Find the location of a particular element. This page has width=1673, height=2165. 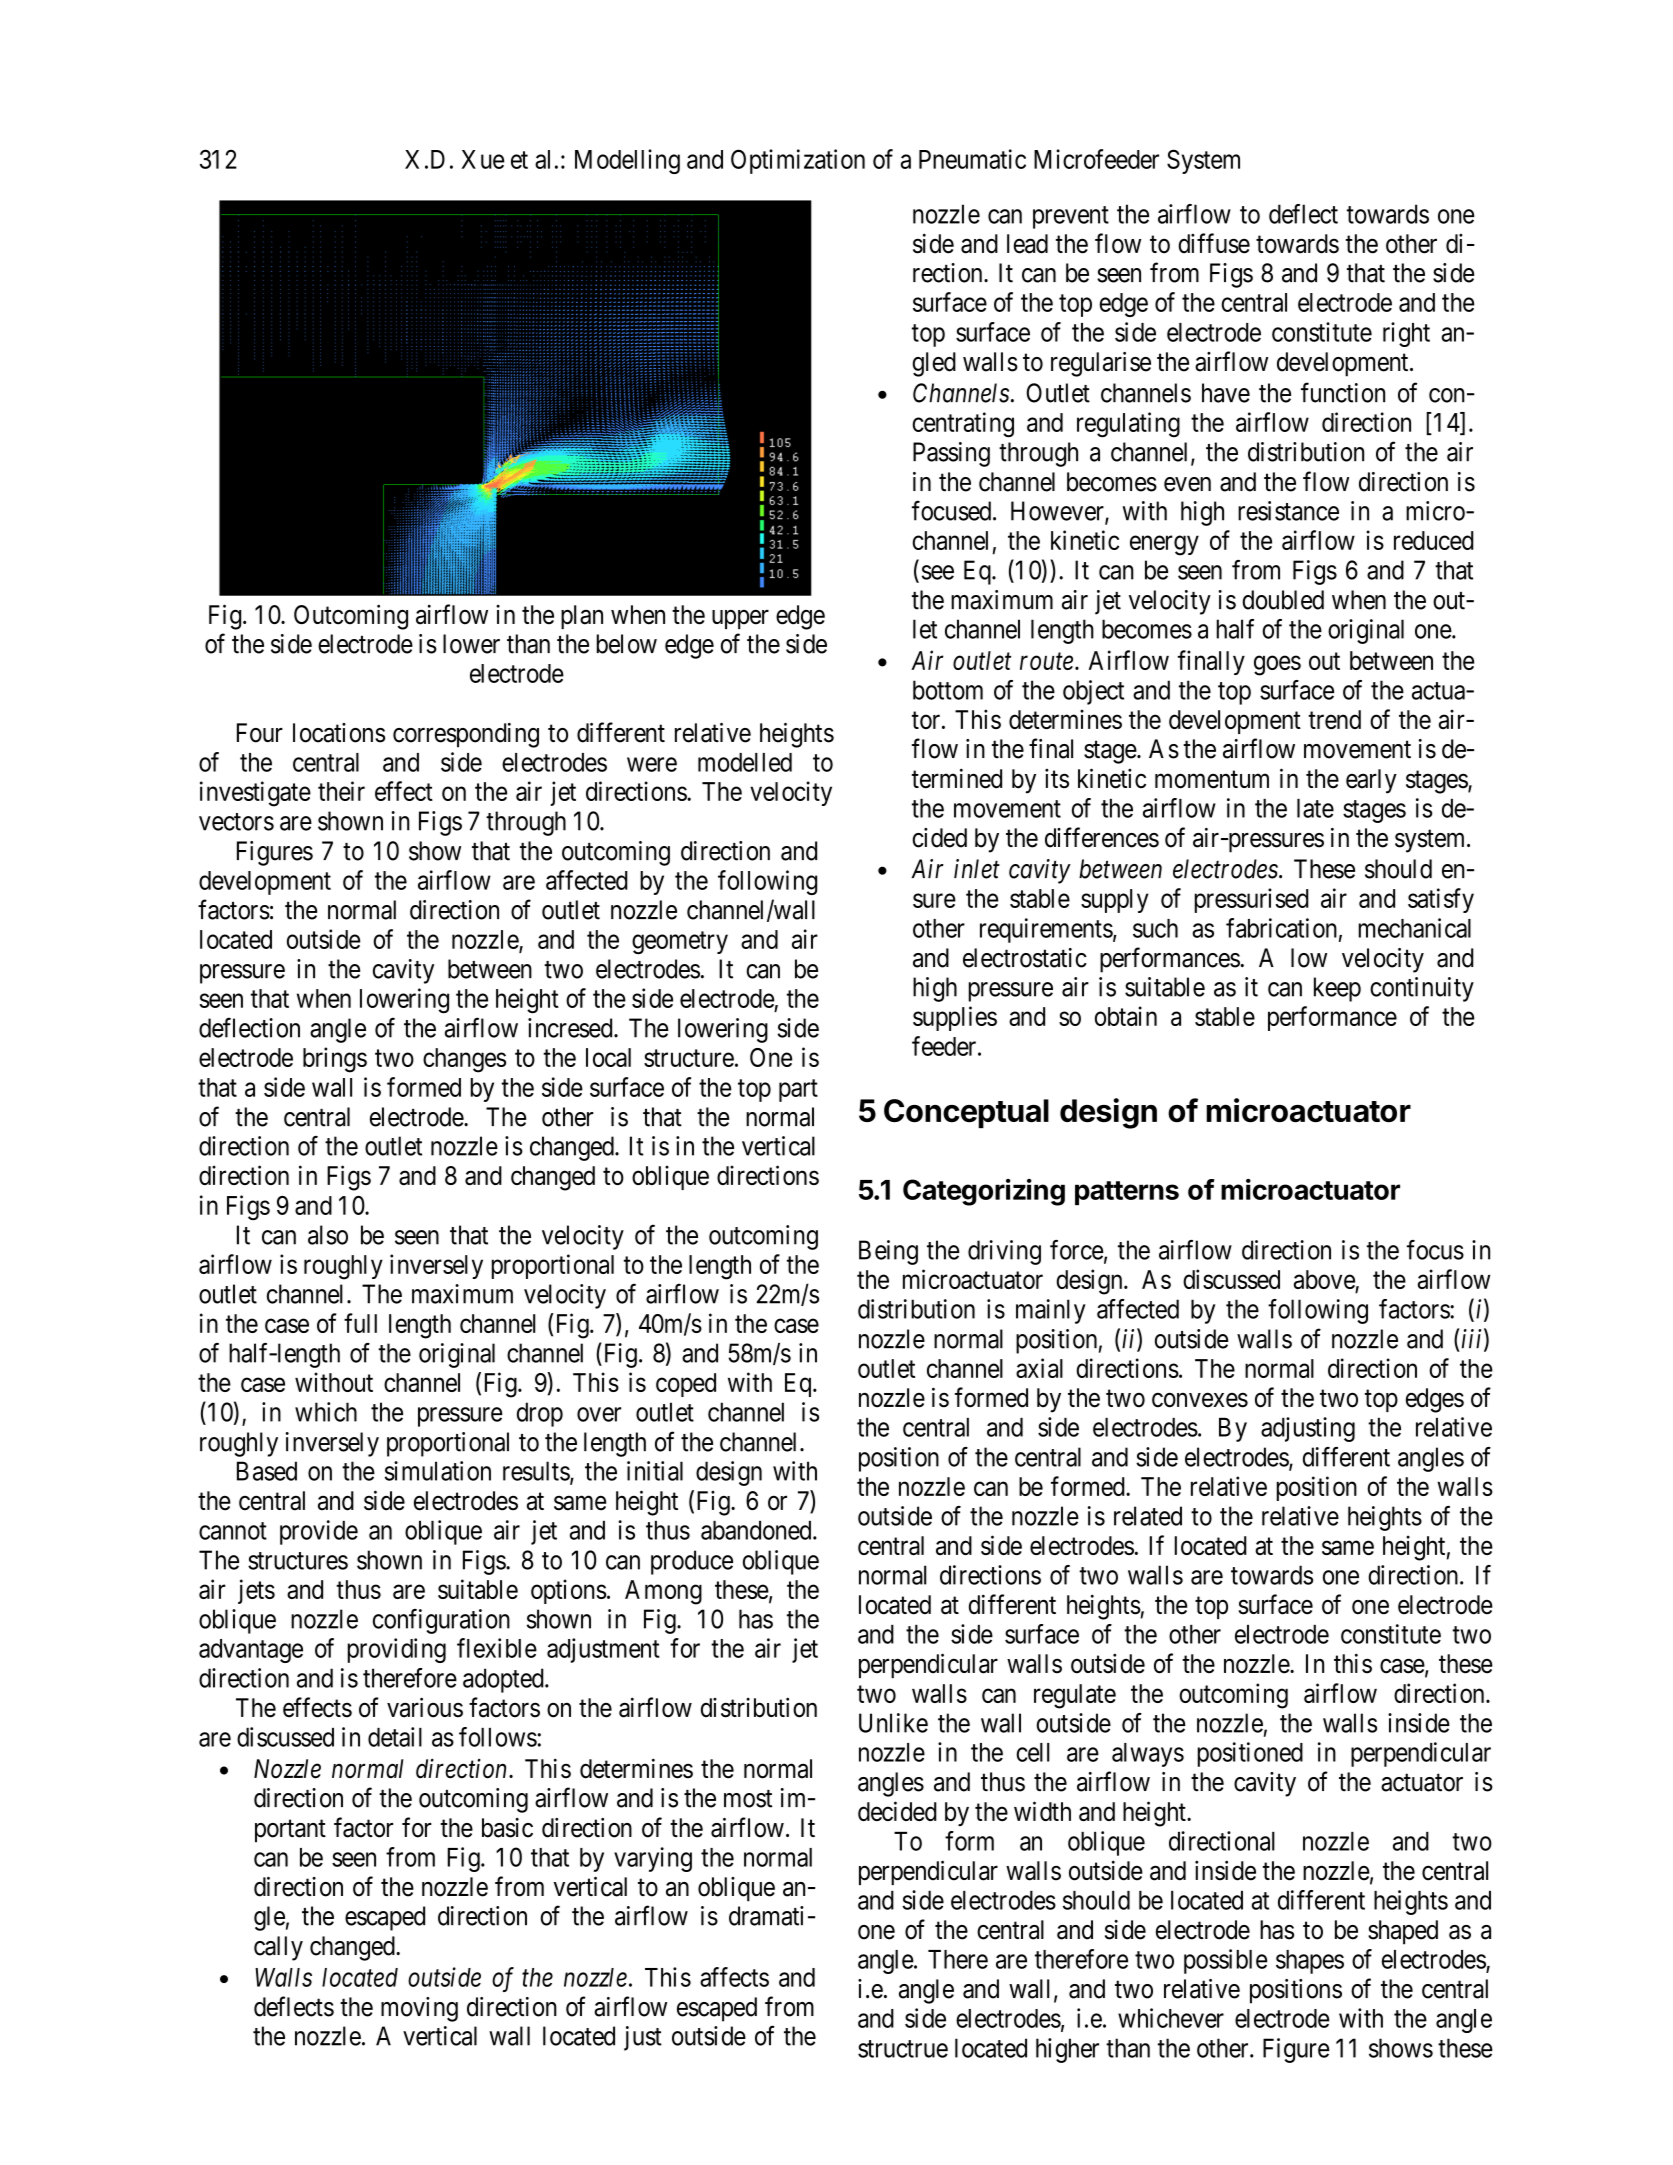

Optimization is located at coordinates (798, 161).
